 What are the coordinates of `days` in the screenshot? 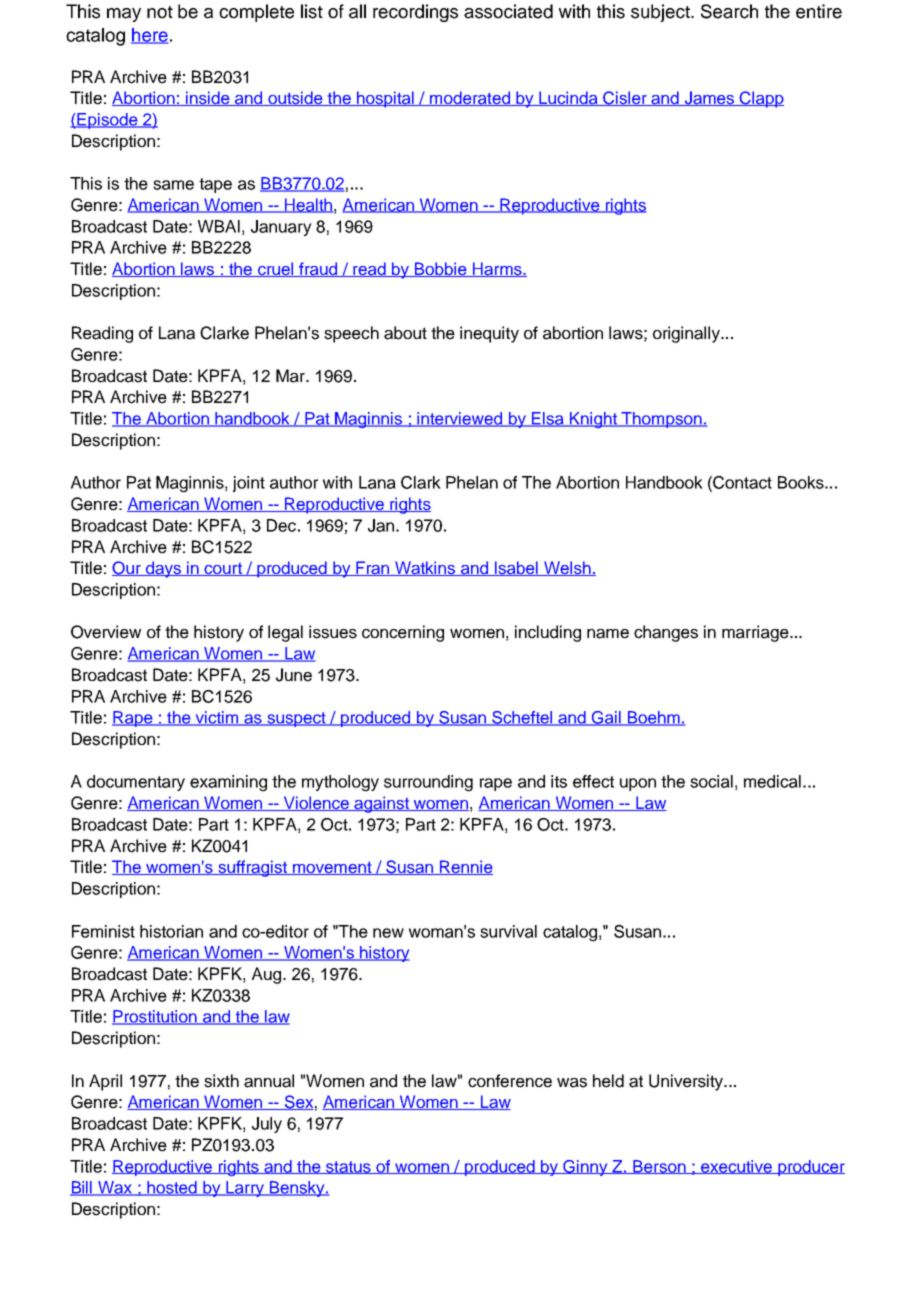 It's located at (163, 569).
